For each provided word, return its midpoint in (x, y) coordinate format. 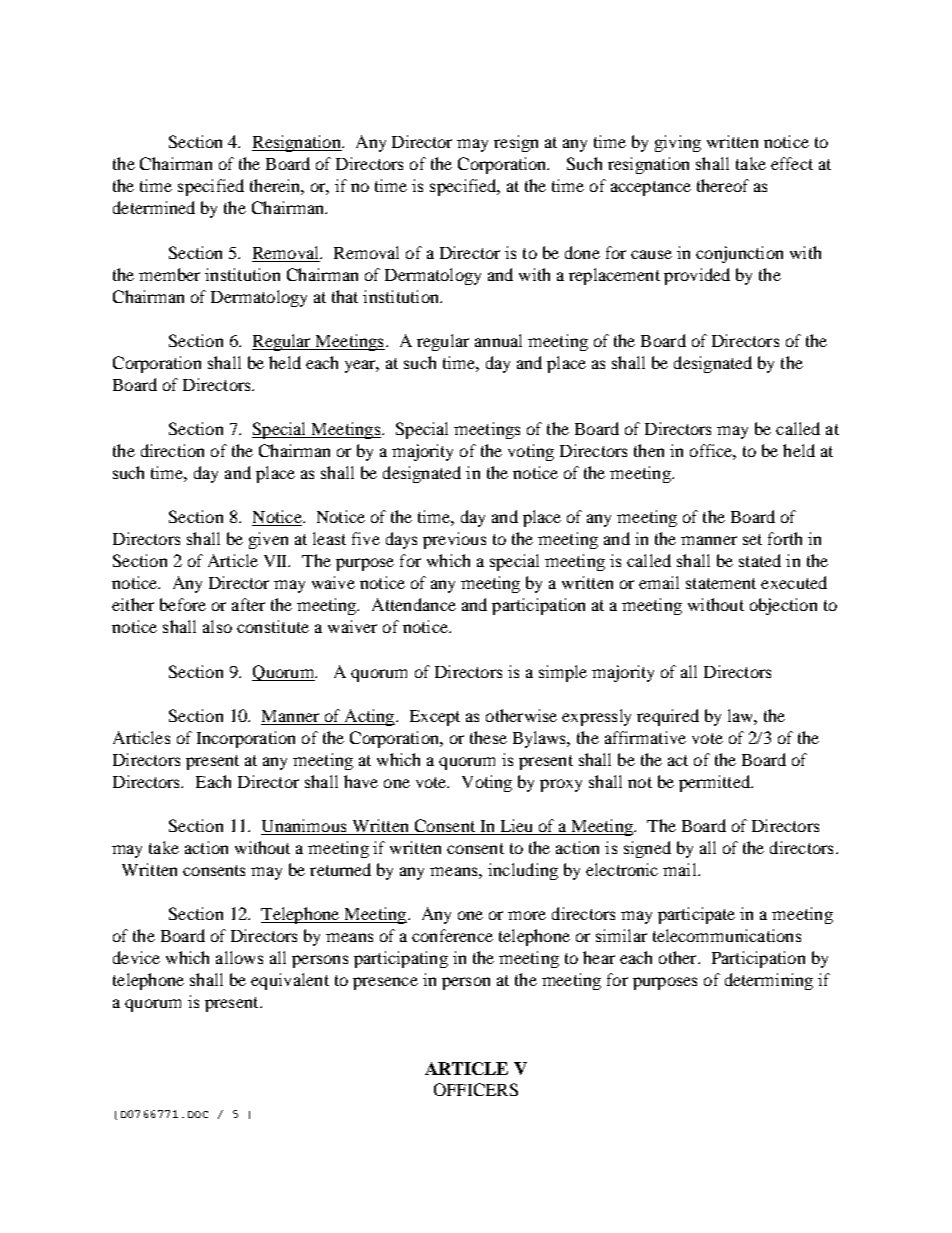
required (668, 717)
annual (498, 340)
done (582, 252)
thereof (723, 185)
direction (172, 450)
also (217, 626)
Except (435, 718)
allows (239, 957)
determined (154, 207)
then (649, 450)
